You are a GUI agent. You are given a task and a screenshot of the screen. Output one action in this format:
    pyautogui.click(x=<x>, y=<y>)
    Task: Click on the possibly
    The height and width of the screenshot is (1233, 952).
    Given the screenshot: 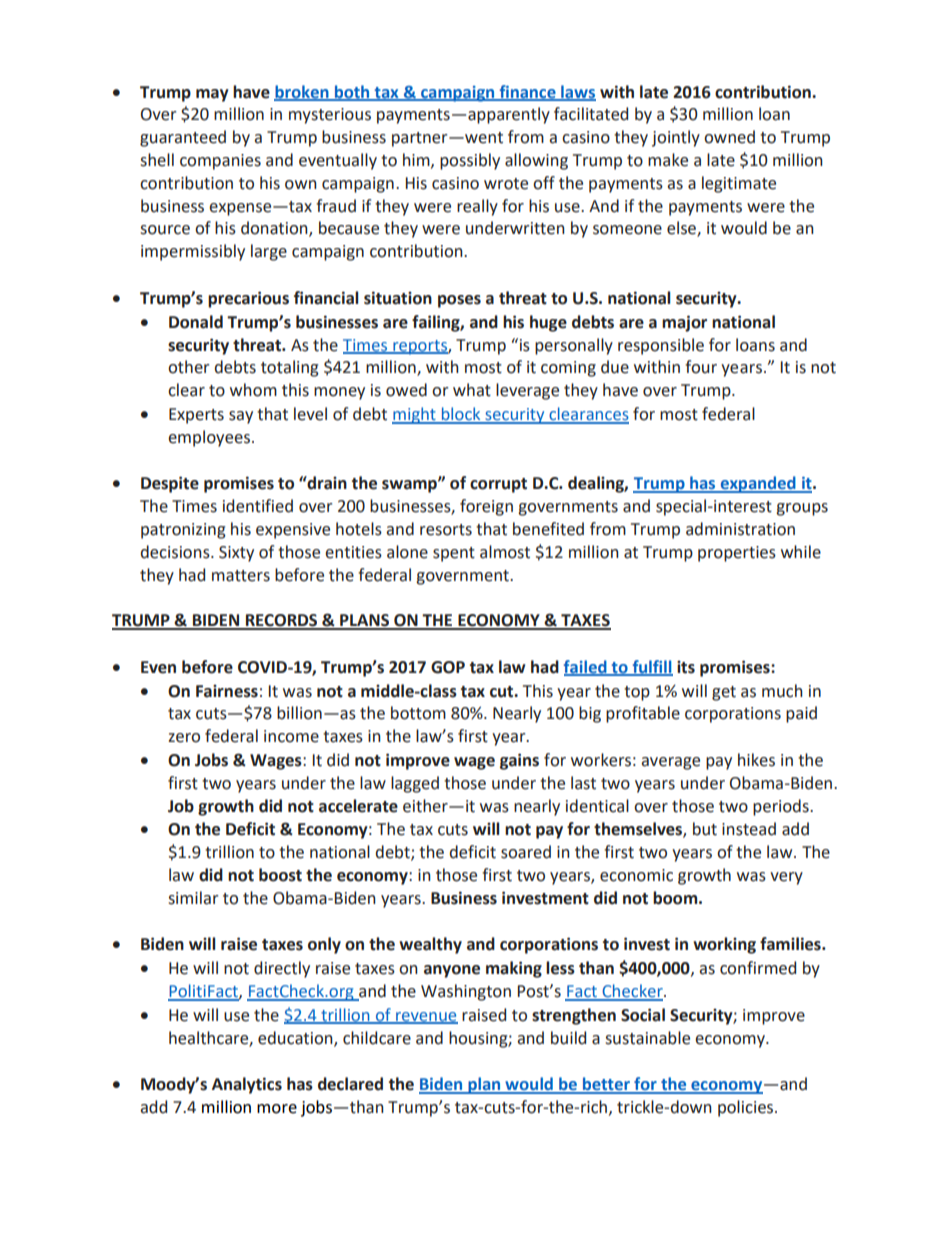 What is the action you would take?
    pyautogui.click(x=470, y=161)
